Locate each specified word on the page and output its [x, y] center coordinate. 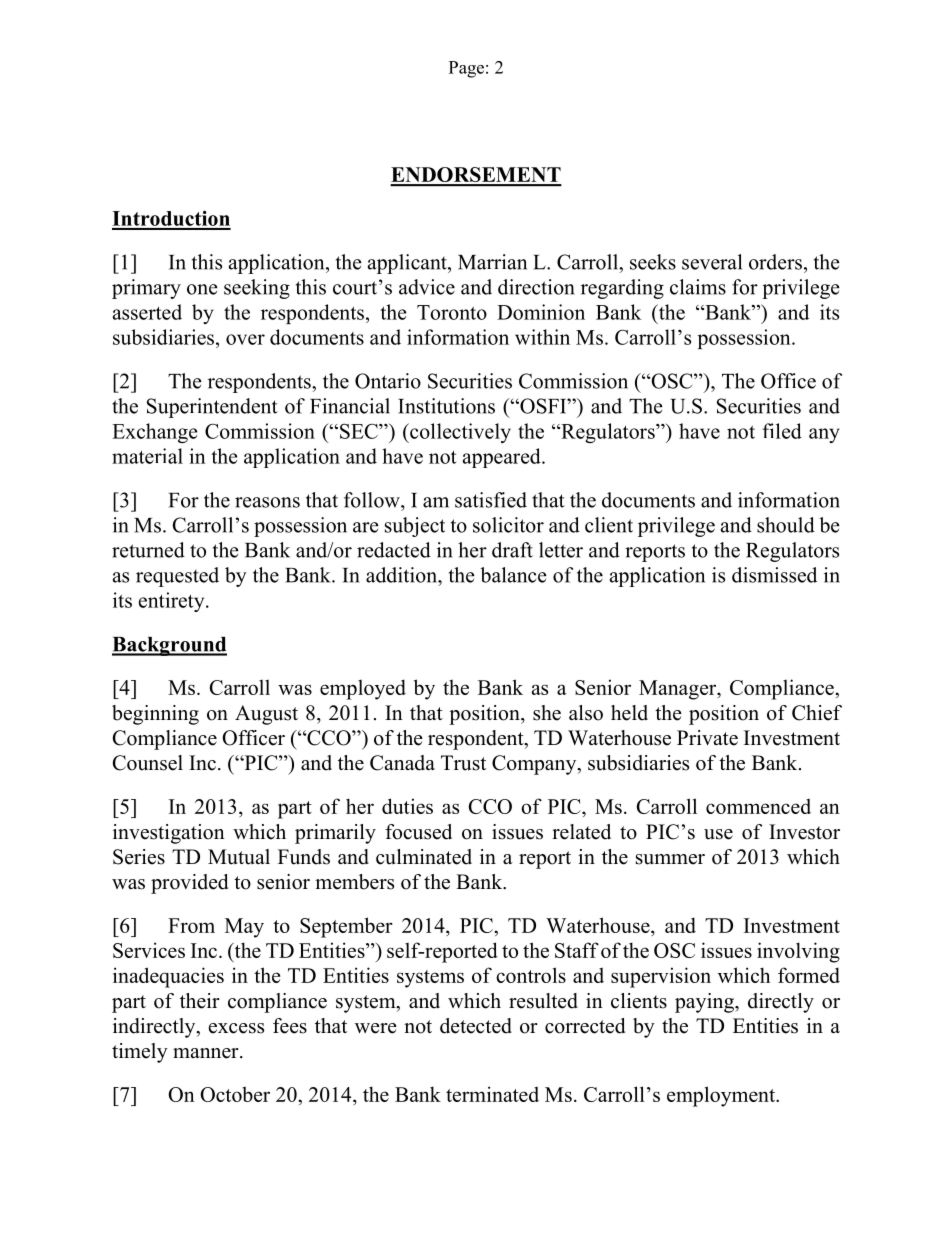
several [712, 262]
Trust [463, 763]
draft [512, 550]
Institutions [446, 406]
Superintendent [212, 408]
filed [782, 431]
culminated [424, 857]
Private [707, 738]
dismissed [774, 575]
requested [177, 577]
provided [189, 884]
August [266, 715]
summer [670, 859]
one [202, 289]
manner [207, 1053]
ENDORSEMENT [476, 176]
